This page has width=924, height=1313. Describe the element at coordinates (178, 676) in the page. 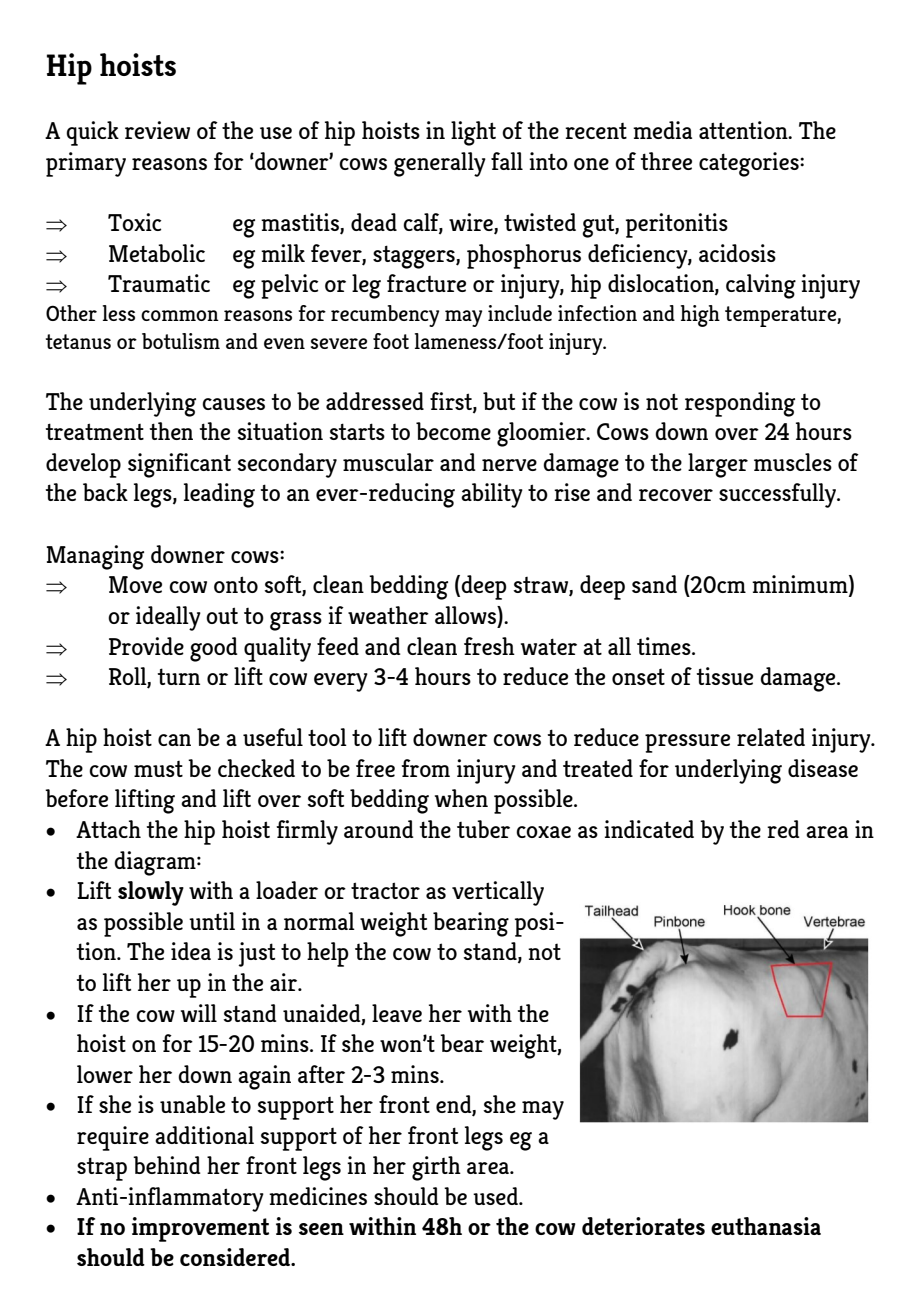

I see `turn` at that location.
